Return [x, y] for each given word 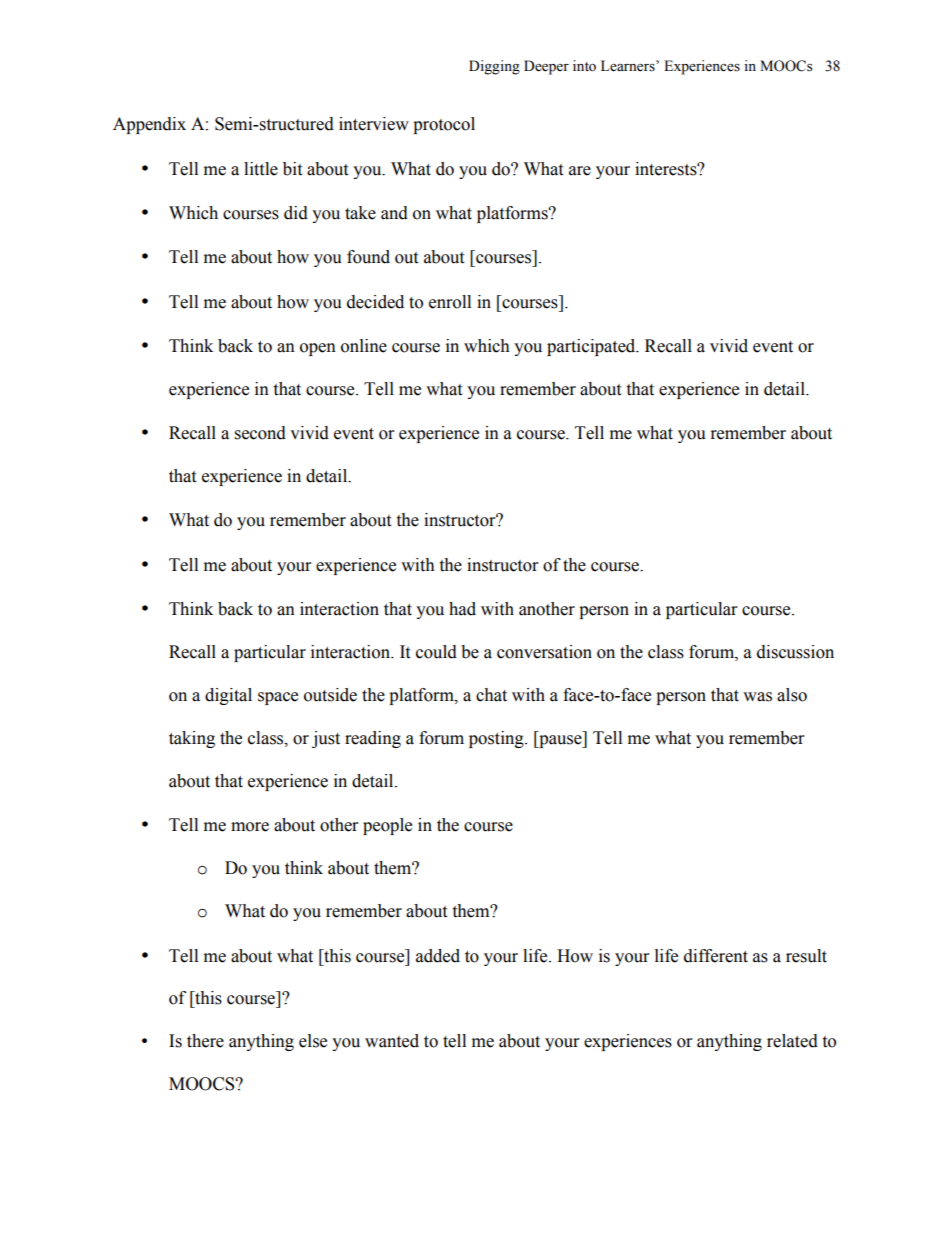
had [462, 609]
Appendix [149, 125]
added [438, 956]
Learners [629, 66]
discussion [795, 652]
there [205, 1041]
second [260, 433]
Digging [494, 67]
